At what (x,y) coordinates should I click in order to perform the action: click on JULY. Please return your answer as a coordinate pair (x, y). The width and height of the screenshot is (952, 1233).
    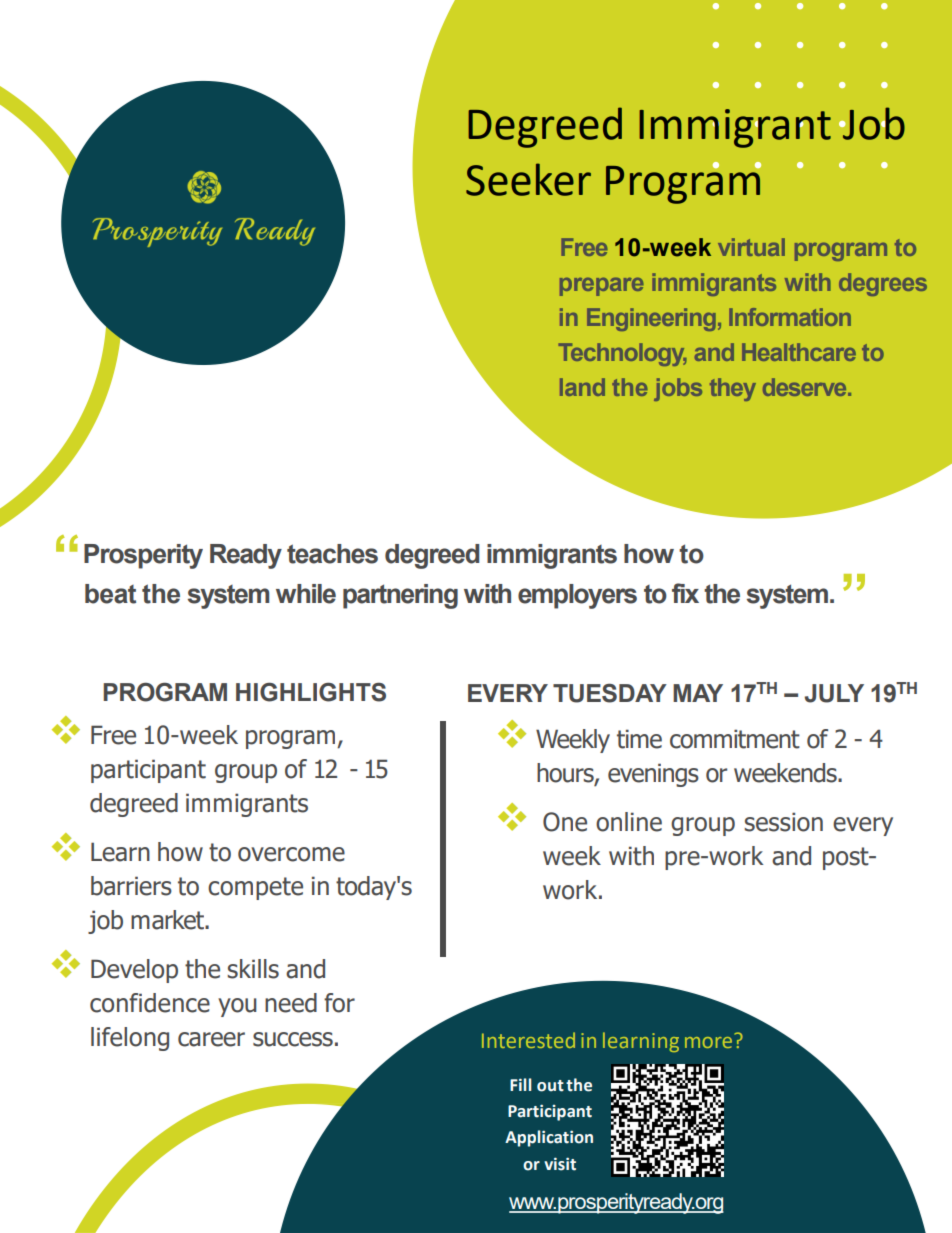
    Looking at the image, I should click on (834, 693).
